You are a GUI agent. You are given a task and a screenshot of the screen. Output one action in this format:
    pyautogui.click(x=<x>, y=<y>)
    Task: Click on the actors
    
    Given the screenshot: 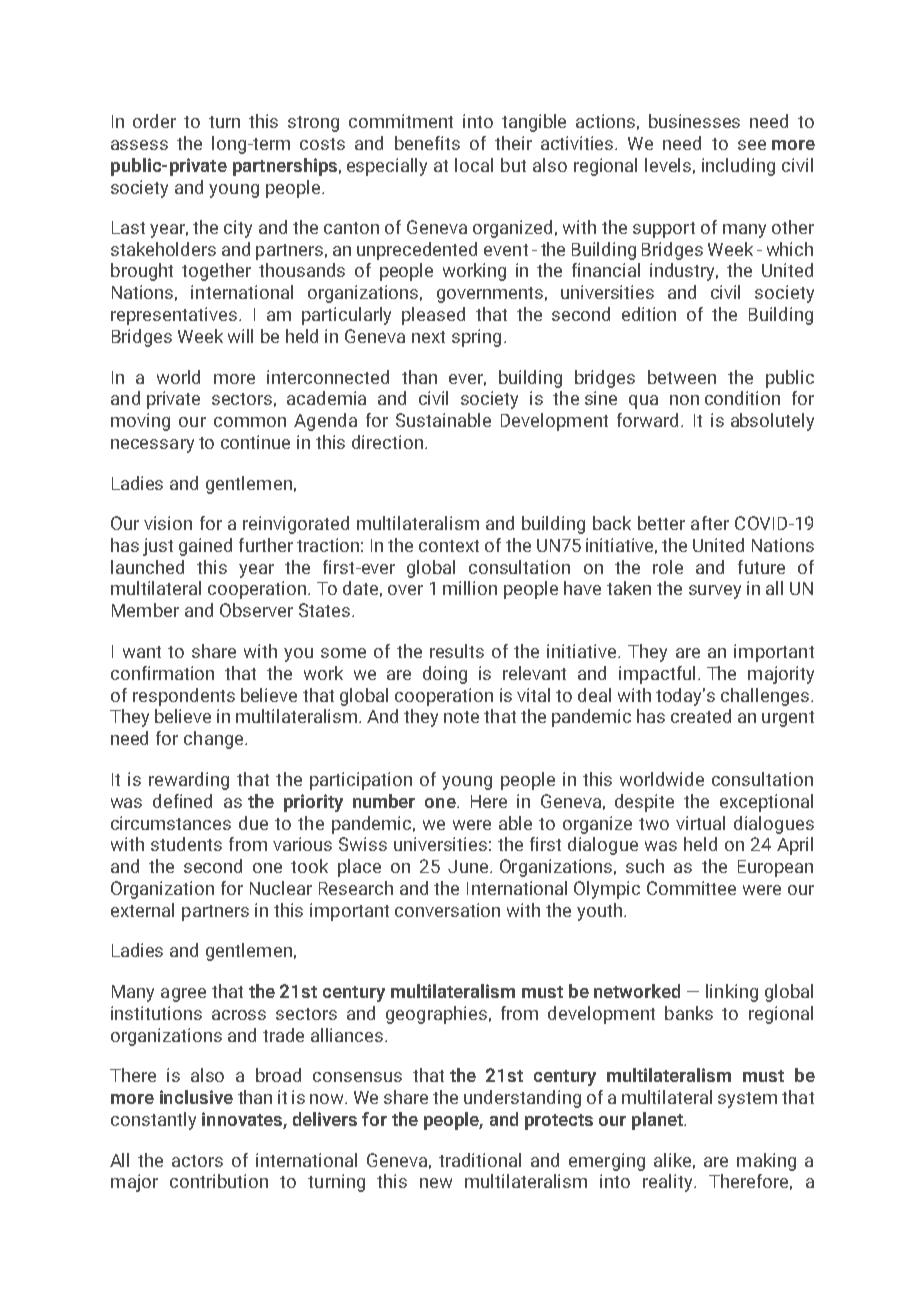 What is the action you would take?
    pyautogui.click(x=197, y=1161)
